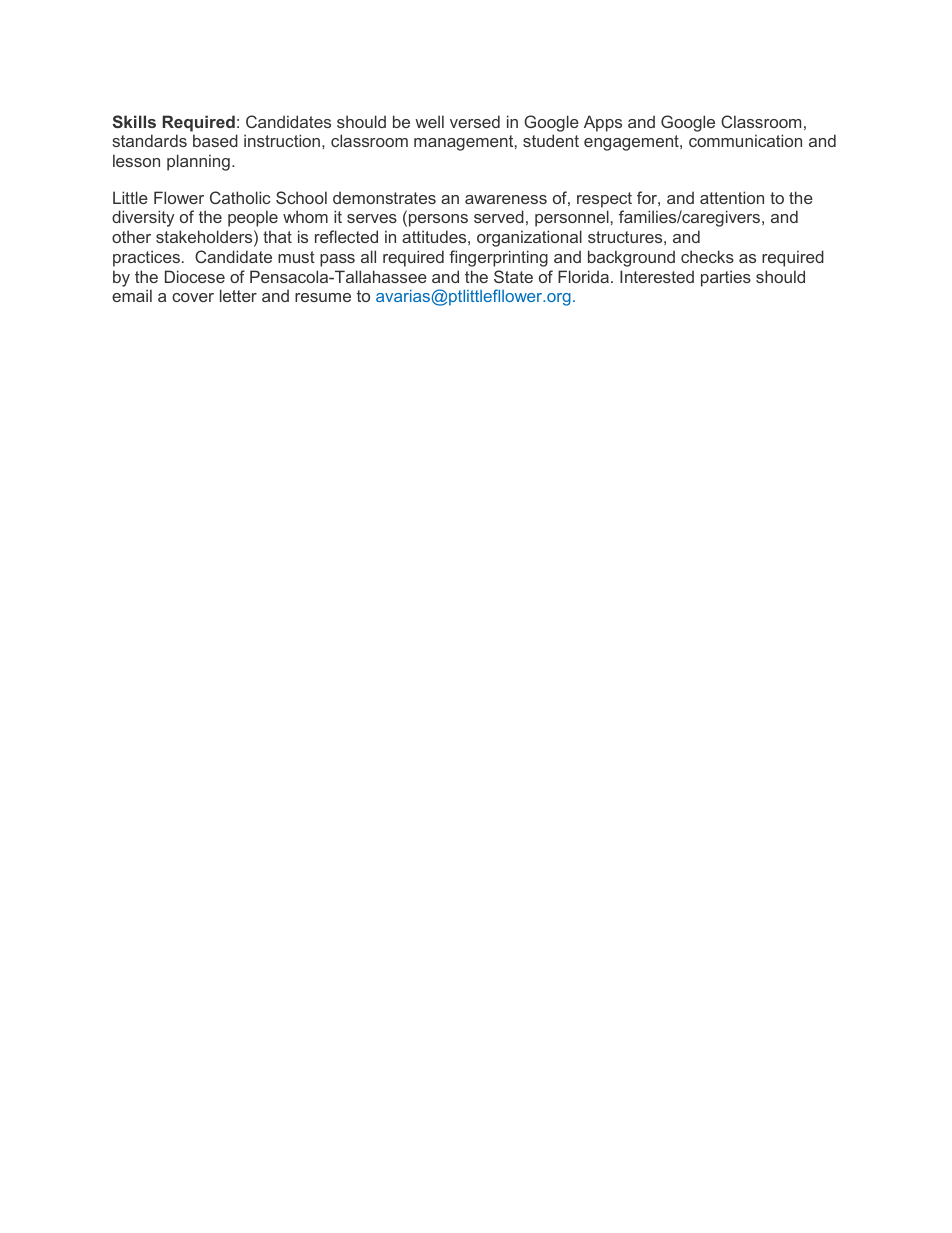 The height and width of the screenshot is (1233, 952). I want to click on organizational, so click(529, 238).
